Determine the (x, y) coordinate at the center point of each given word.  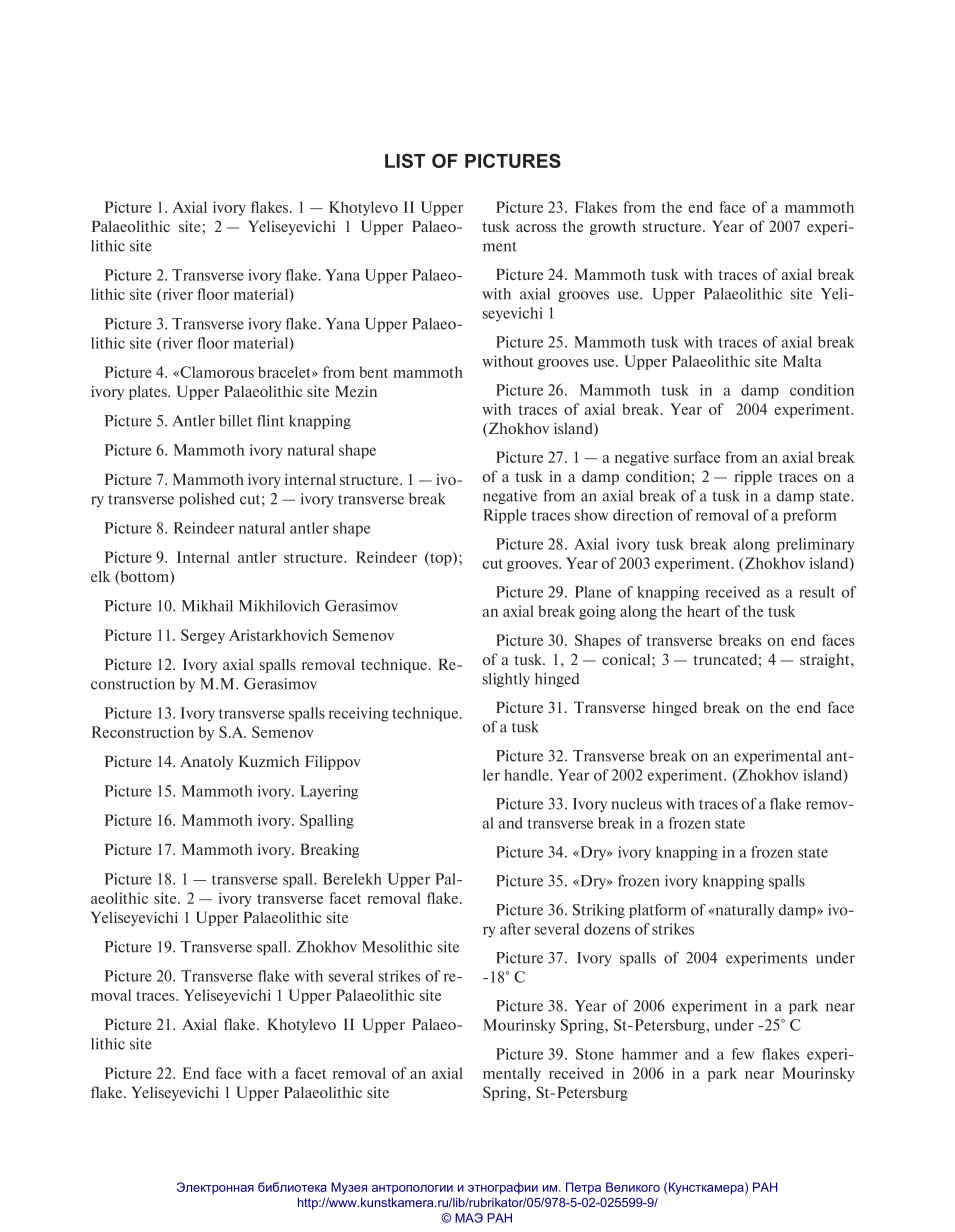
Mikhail (207, 606)
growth (613, 228)
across (536, 228)
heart (703, 611)
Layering (329, 792)
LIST (405, 160)
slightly (506, 680)
